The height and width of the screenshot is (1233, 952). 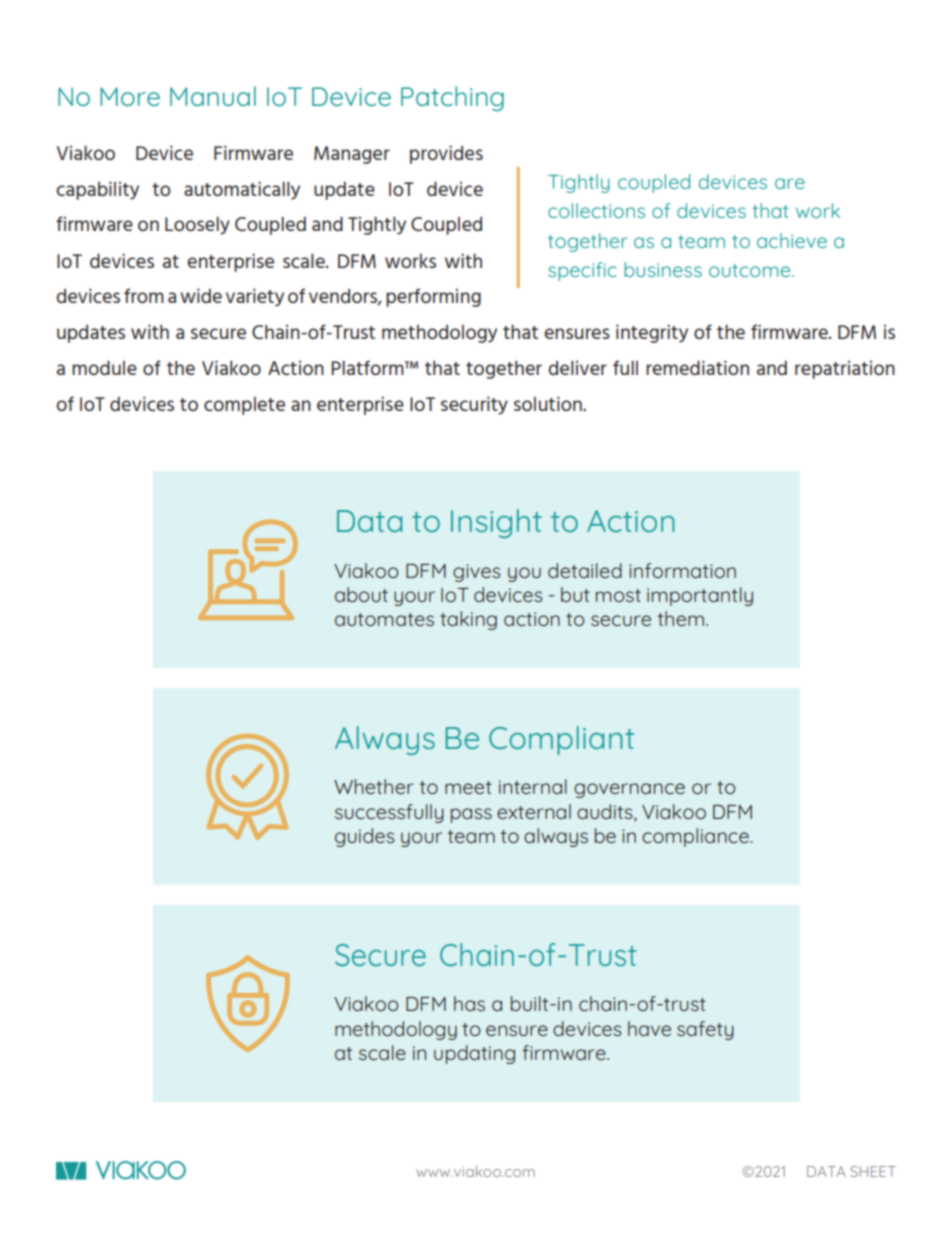 What do you see at coordinates (873, 1171) in the screenshot?
I see `SHEET` at bounding box center [873, 1171].
